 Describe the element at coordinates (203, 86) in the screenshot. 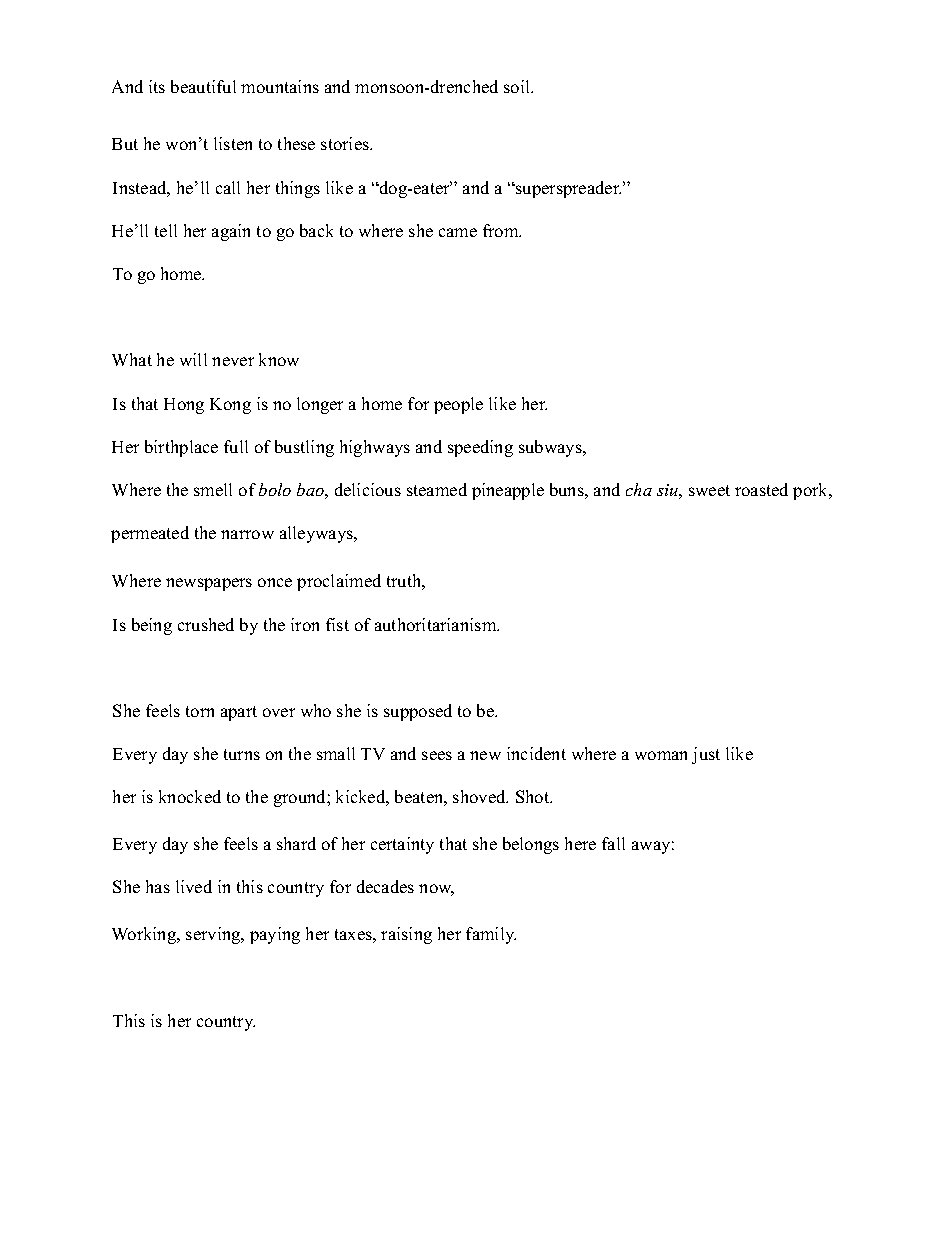

I see `beautiful` at that location.
